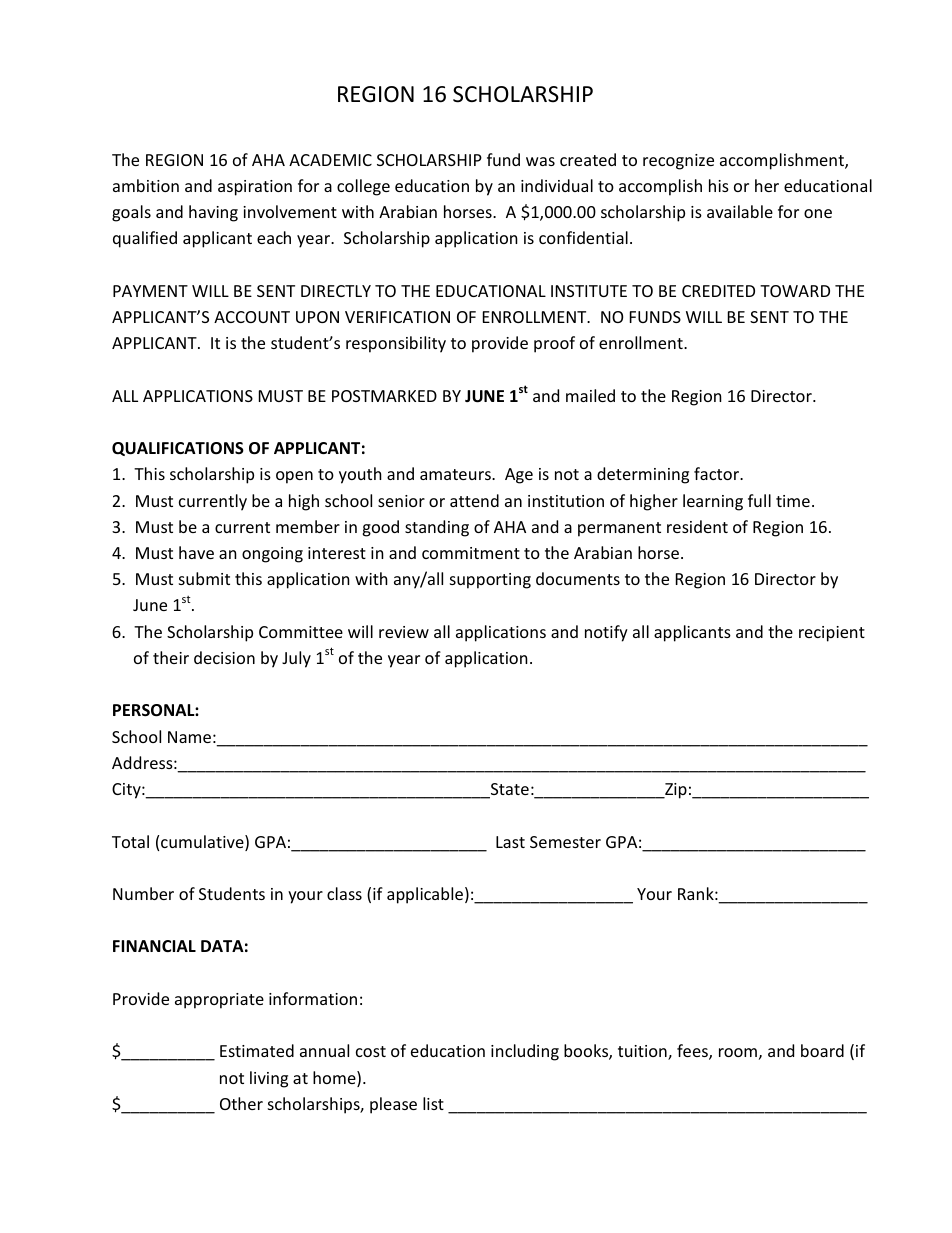  Describe the element at coordinates (213, 213) in the screenshot. I see `having` at that location.
